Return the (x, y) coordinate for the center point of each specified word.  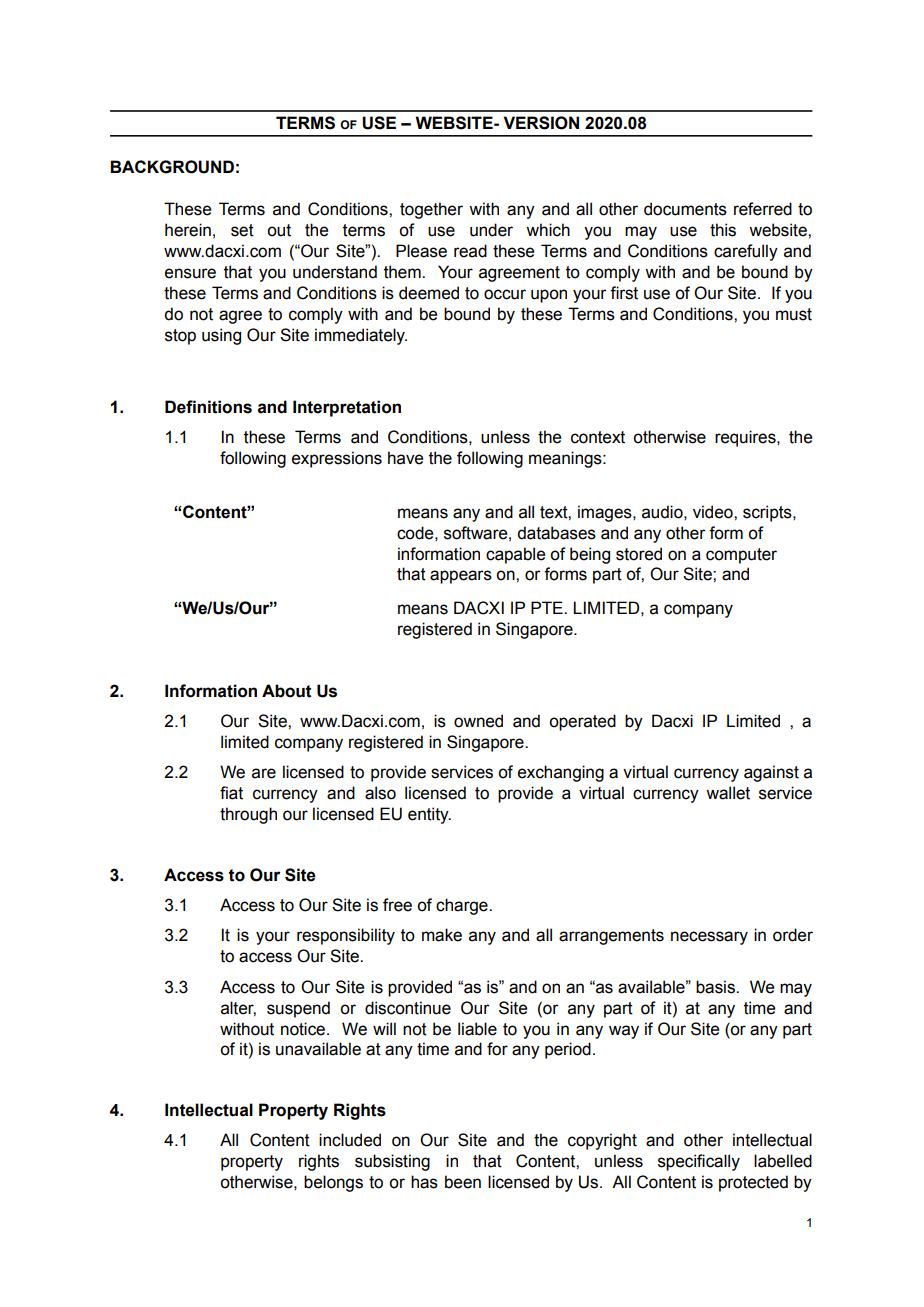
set (242, 230)
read (470, 251)
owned (478, 721)
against (771, 773)
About (287, 691)
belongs (333, 1183)
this (723, 230)
